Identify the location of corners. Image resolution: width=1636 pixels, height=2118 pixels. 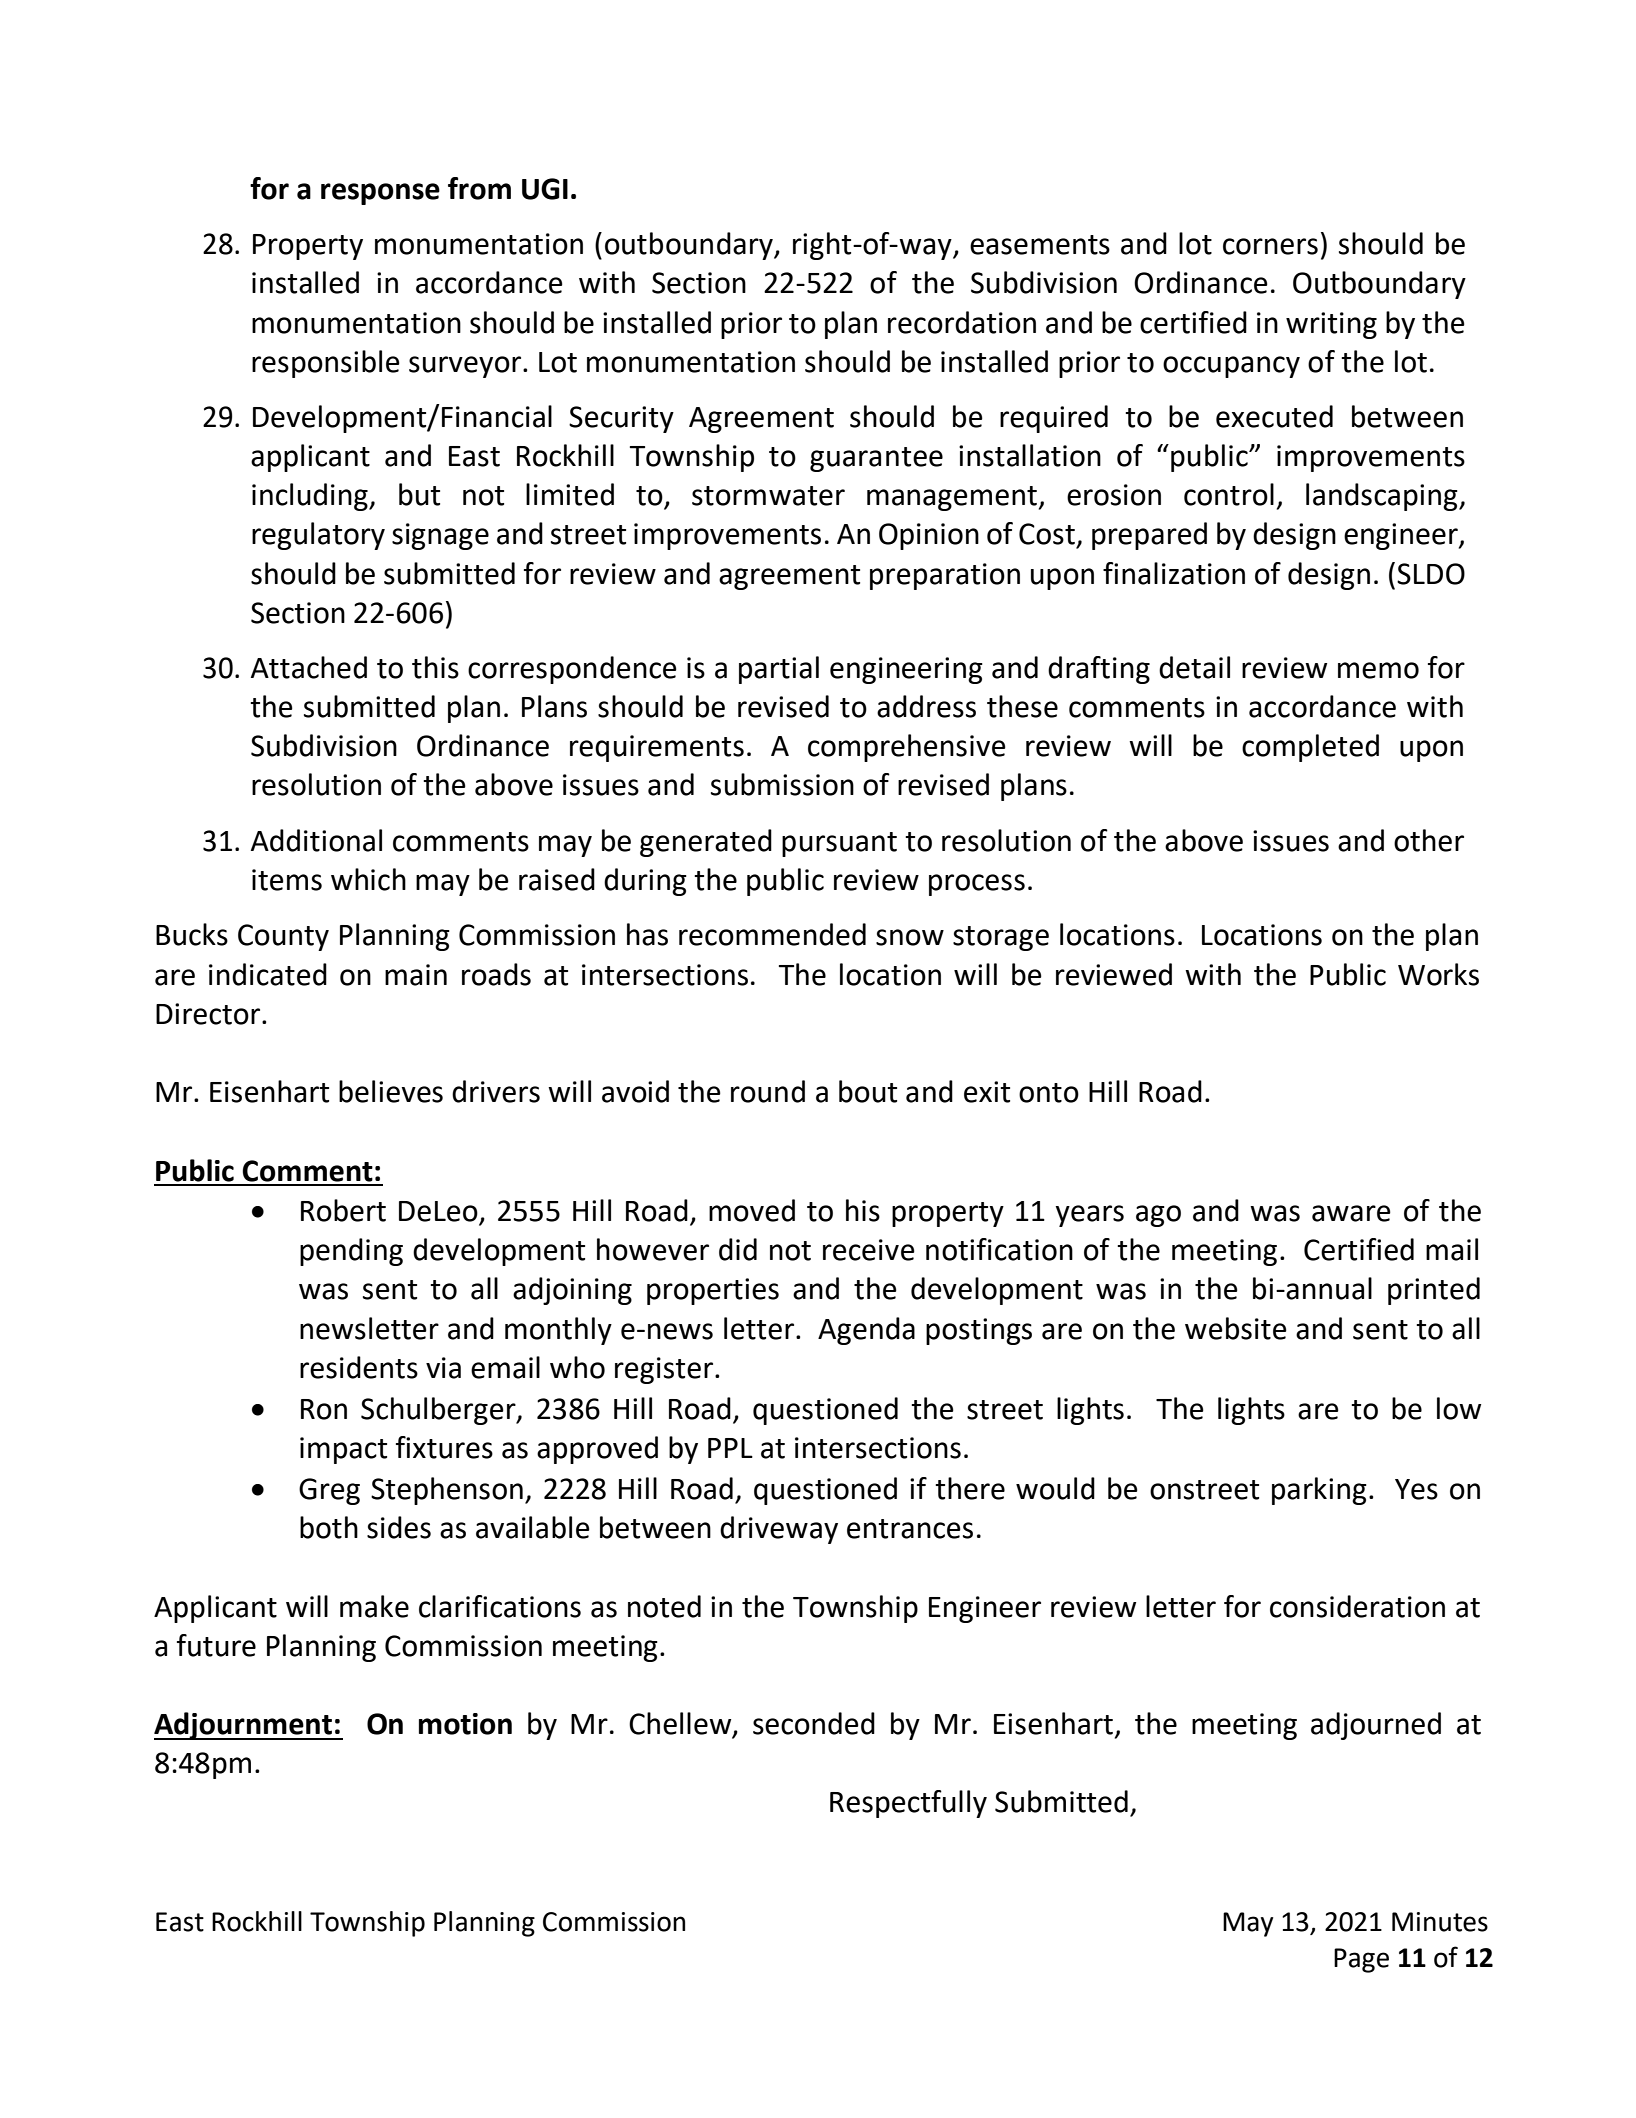
(1270, 246).
